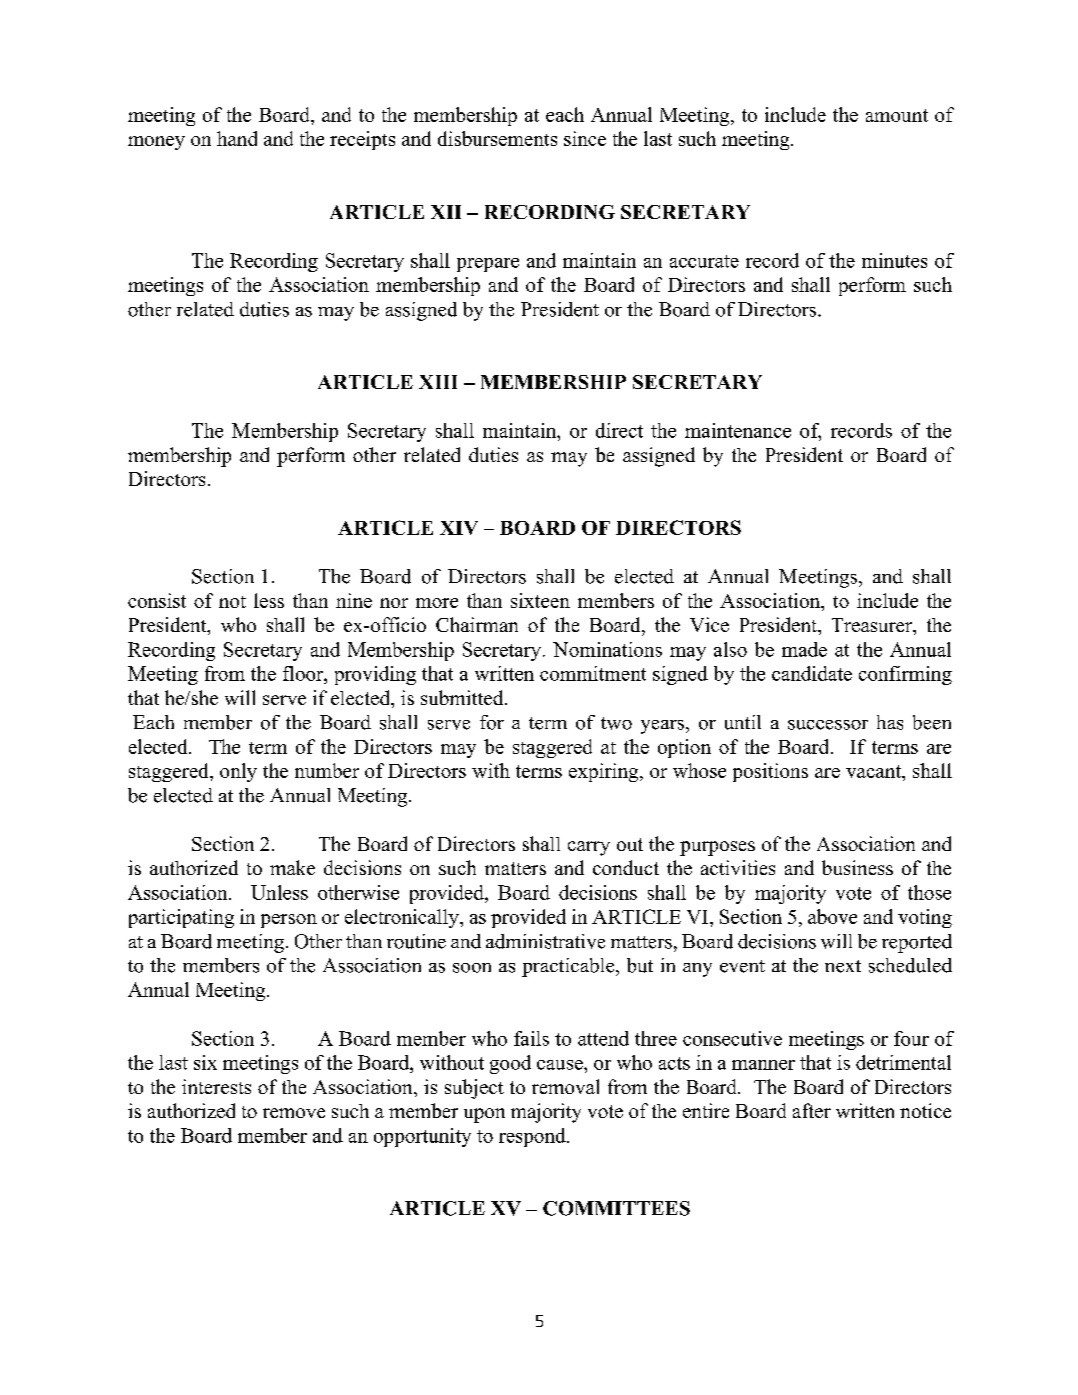 This page has height=1395, width=1078. I want to click on expiring, so click(605, 772).
